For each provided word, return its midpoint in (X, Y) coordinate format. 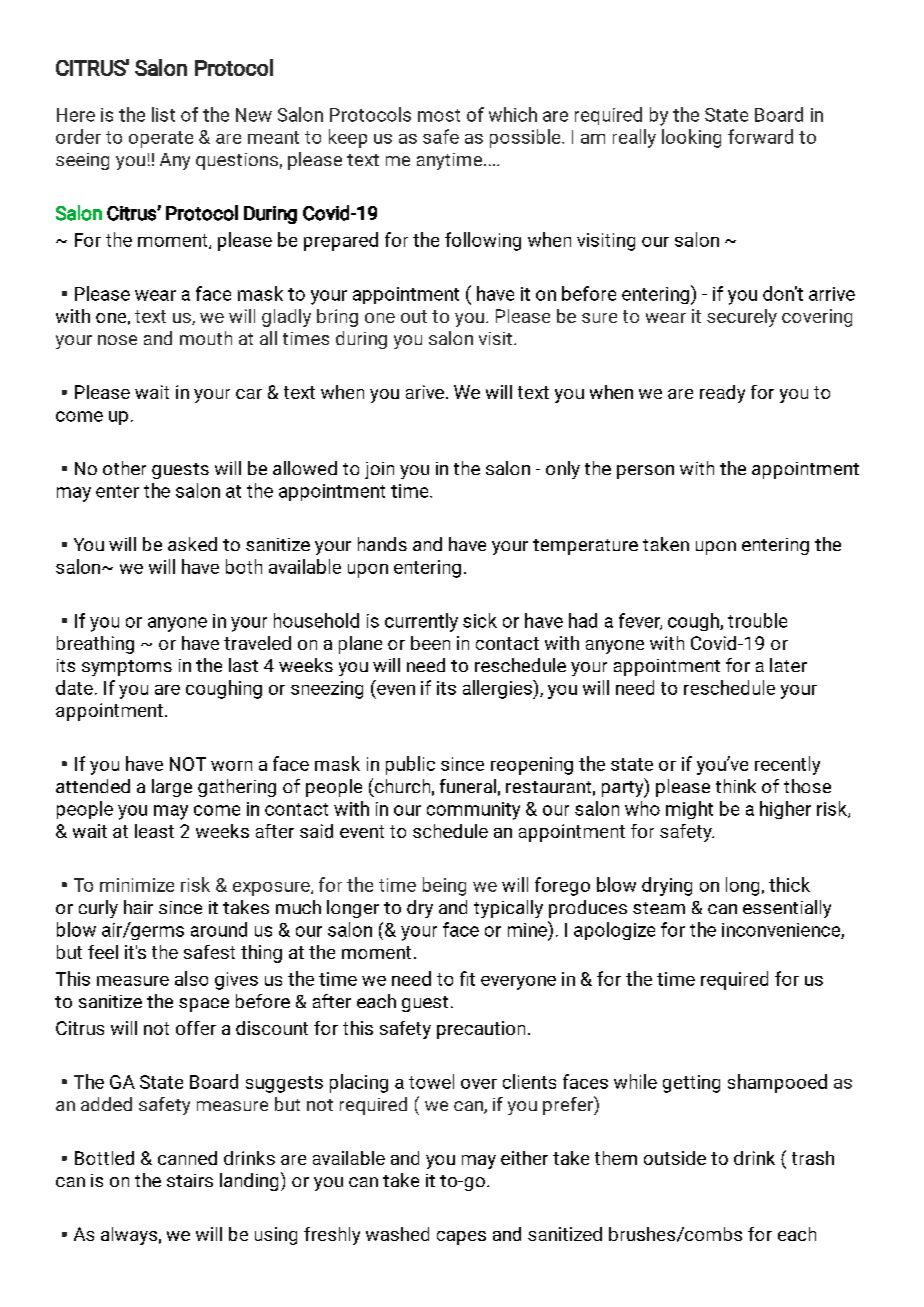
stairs (190, 1180)
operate (161, 139)
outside (675, 1158)
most (439, 115)
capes (461, 1238)
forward (760, 136)
